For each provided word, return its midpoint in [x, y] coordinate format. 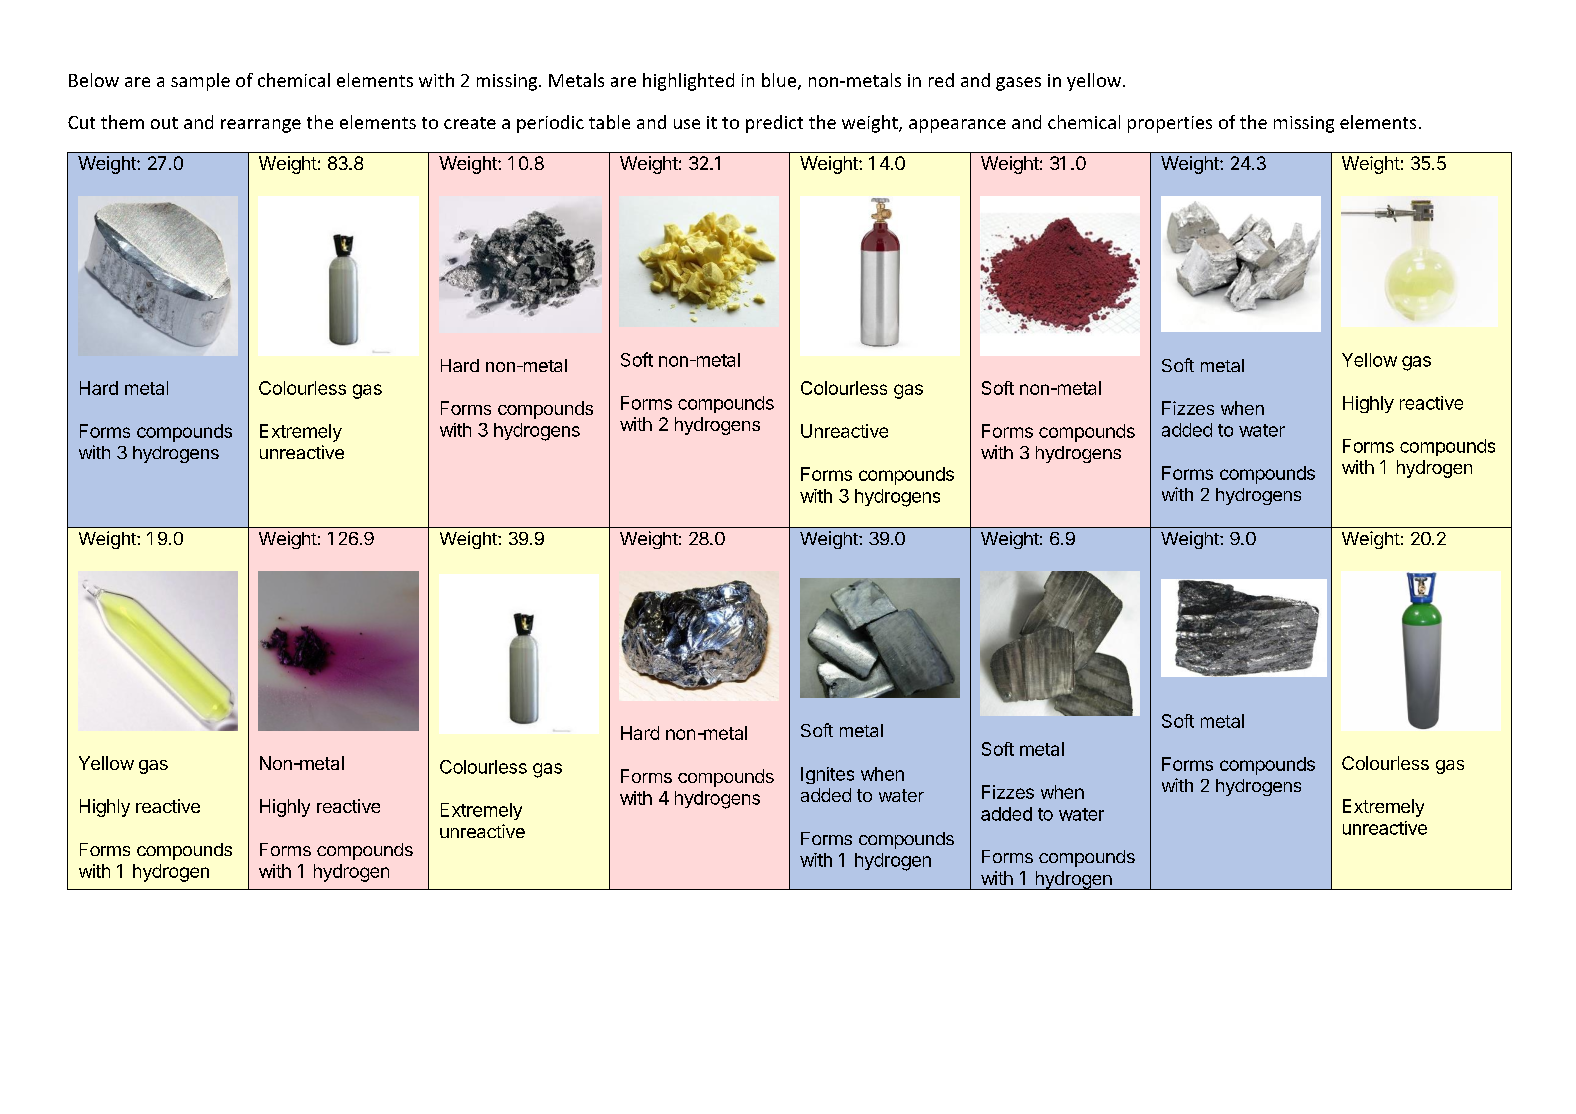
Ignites [827, 775]
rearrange [261, 126]
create [470, 123]
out [164, 123]
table [609, 122]
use [687, 124]
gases [1018, 84]
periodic [550, 124]
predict [774, 124]
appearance [957, 126]
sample [200, 82]
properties [1170, 124]
